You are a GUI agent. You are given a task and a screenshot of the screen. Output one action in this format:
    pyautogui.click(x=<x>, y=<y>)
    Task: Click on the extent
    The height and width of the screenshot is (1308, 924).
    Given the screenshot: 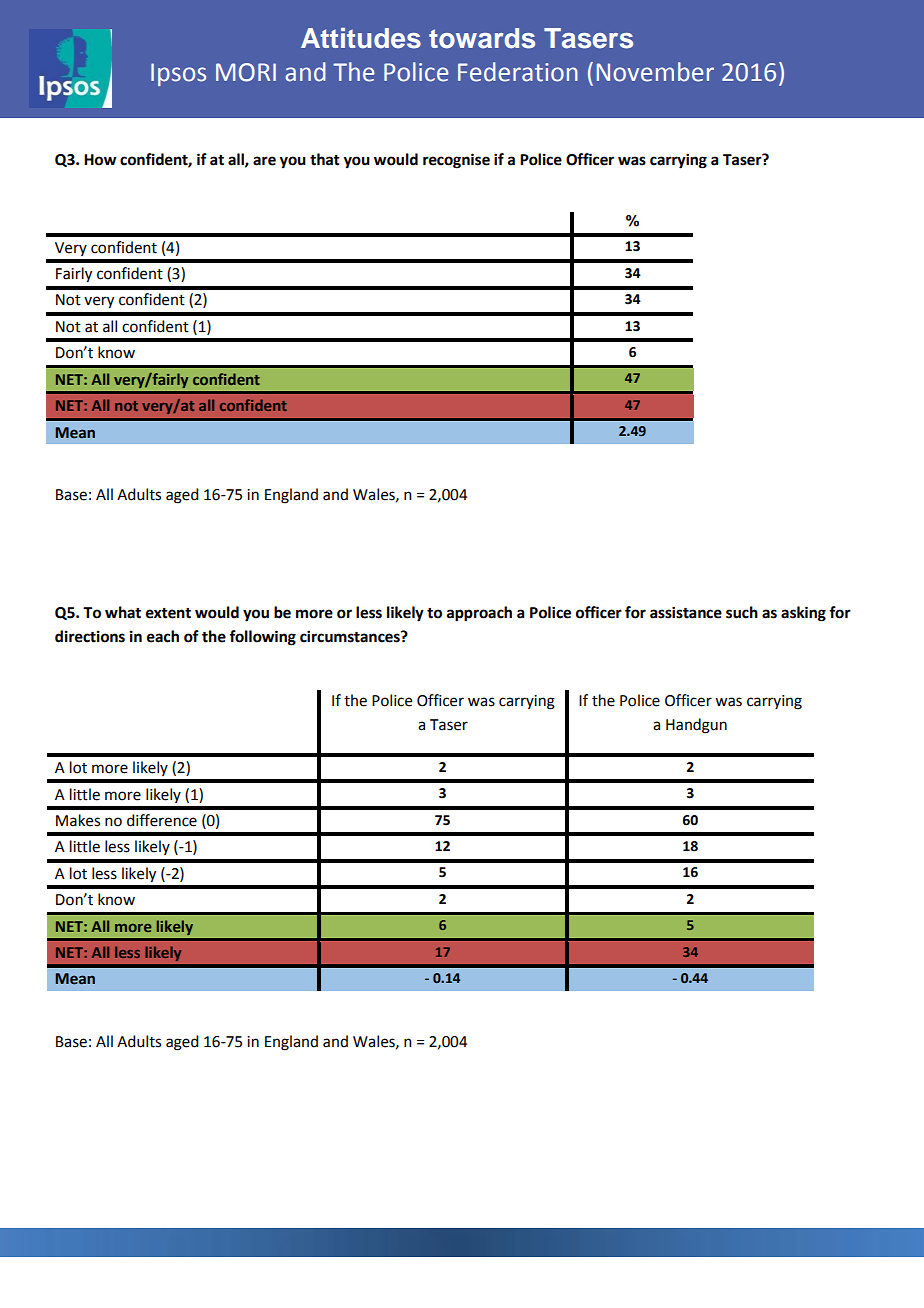 What is the action you would take?
    pyautogui.click(x=168, y=613)
